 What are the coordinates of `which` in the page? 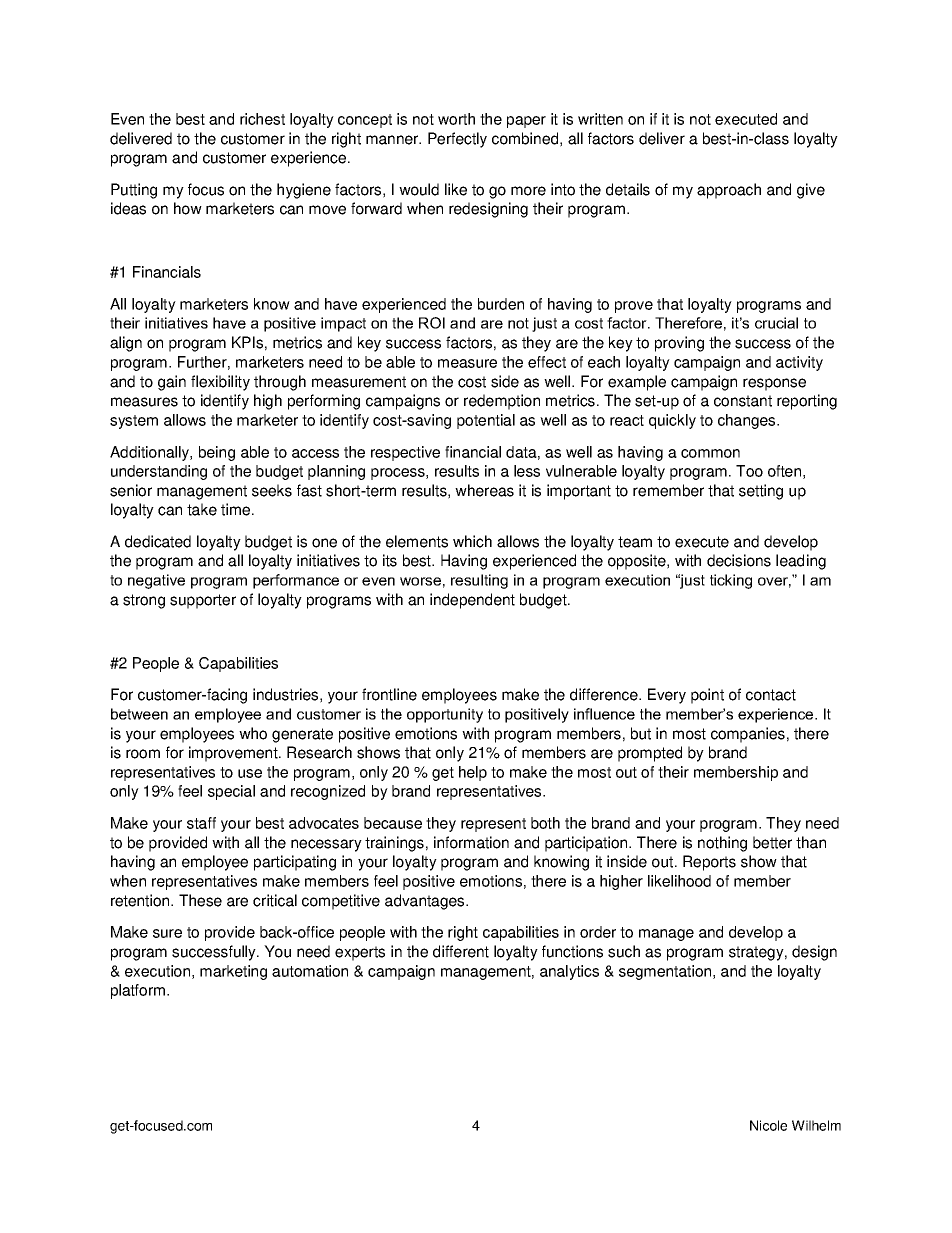 It's located at (472, 541).
